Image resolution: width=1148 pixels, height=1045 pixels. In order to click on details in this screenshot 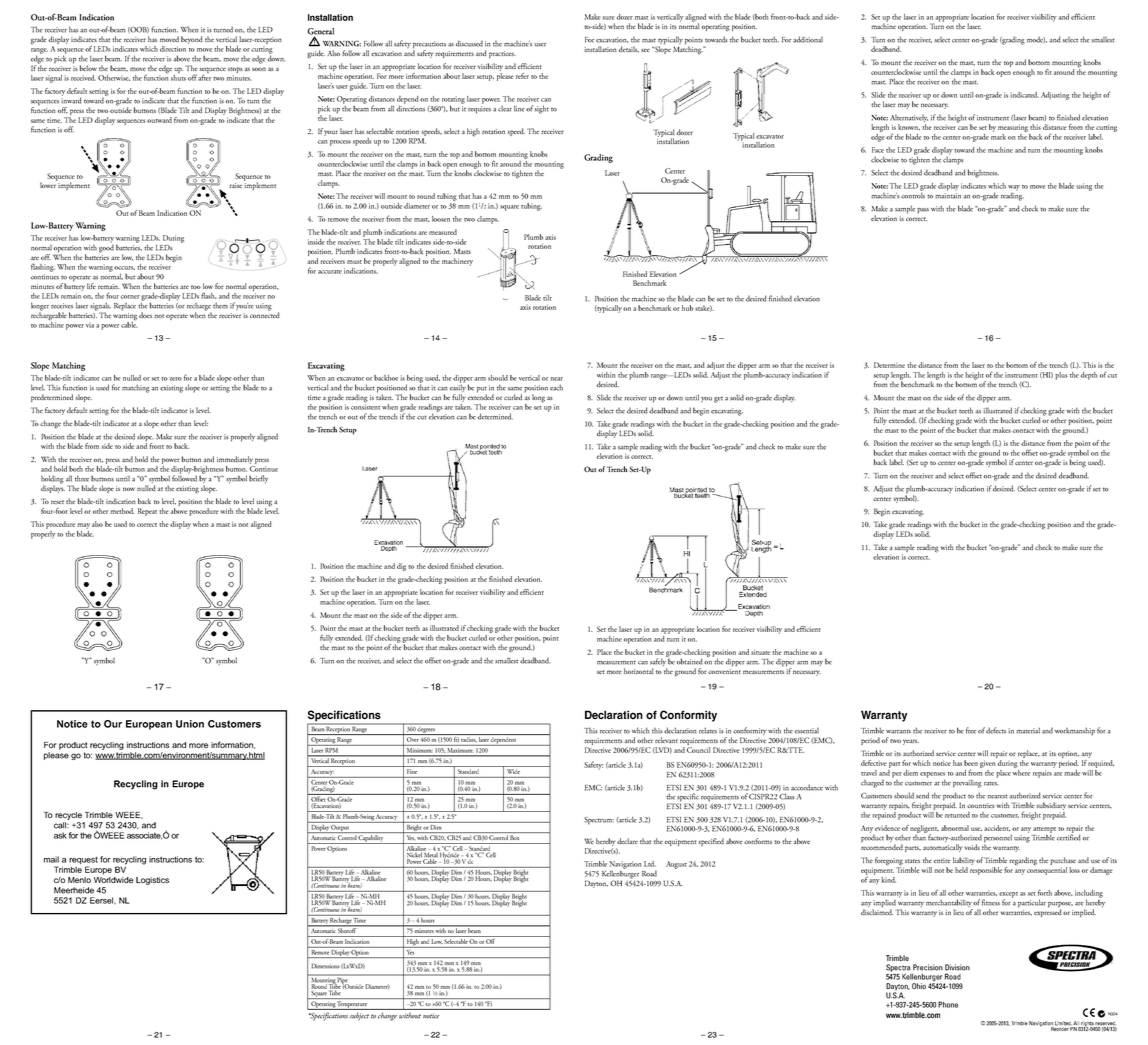, I will do `click(629, 49)`.
